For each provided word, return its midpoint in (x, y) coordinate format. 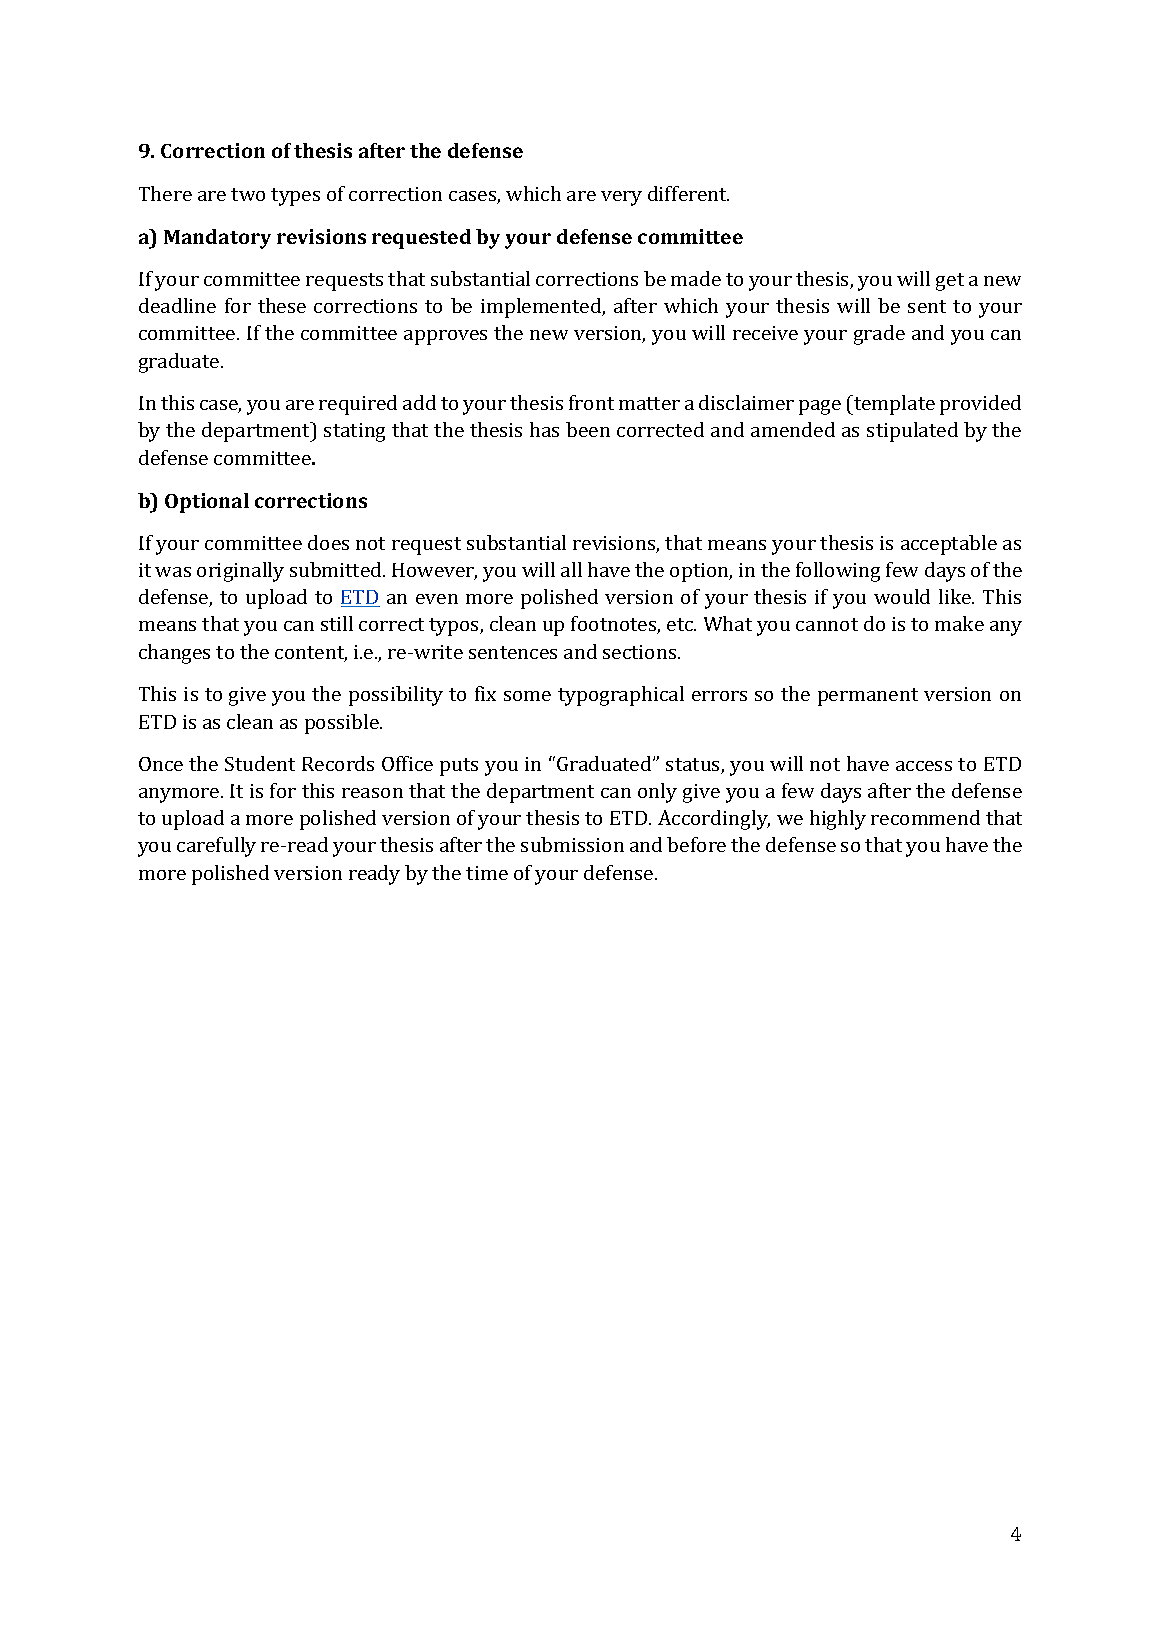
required (358, 405)
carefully (216, 847)
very (621, 198)
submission (572, 844)
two (248, 194)
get (950, 282)
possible (343, 724)
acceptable (949, 545)
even (437, 599)
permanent (868, 697)
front (591, 402)
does (328, 542)
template (893, 405)
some (527, 696)
